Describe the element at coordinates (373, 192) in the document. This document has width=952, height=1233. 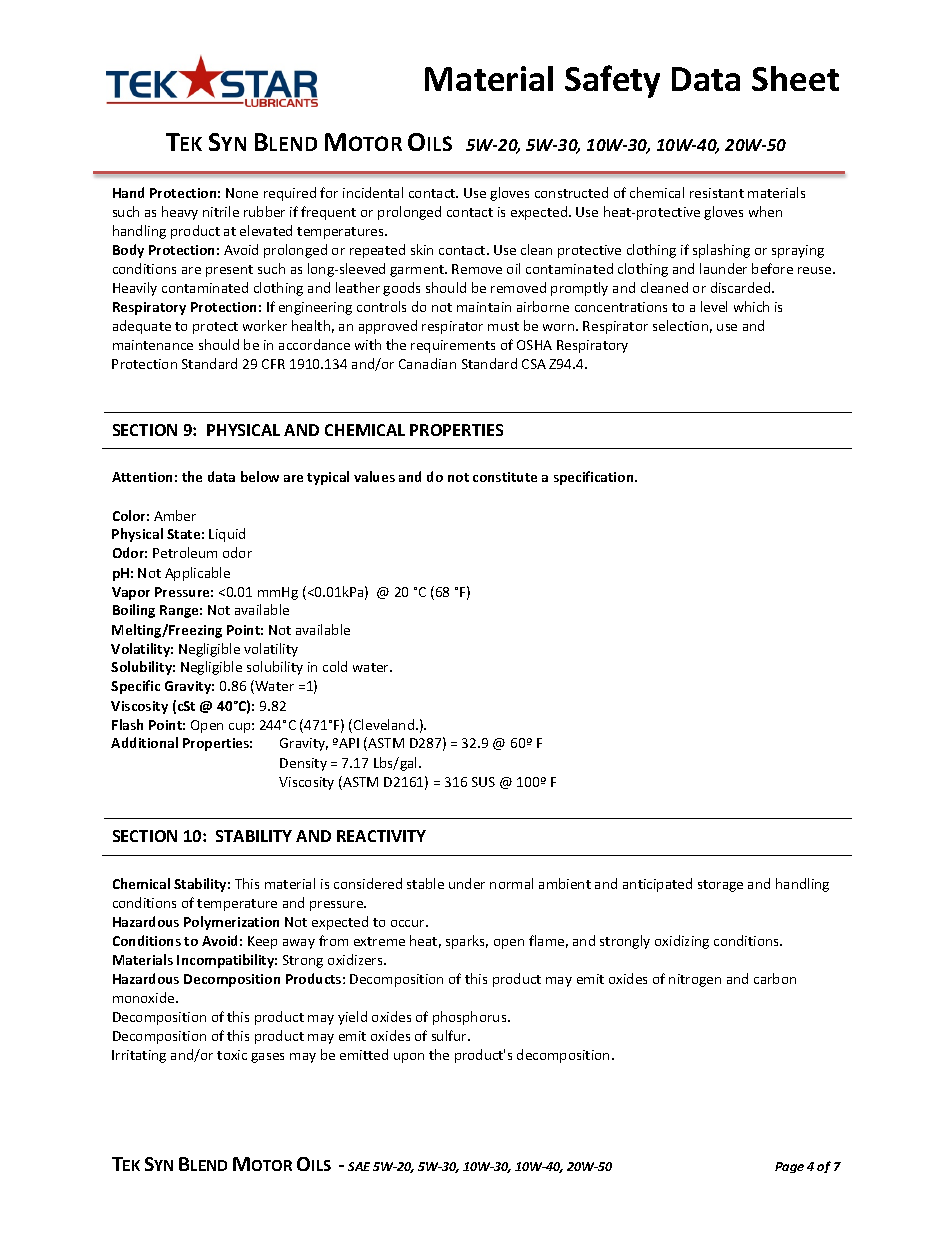
I see `incidental` at that location.
